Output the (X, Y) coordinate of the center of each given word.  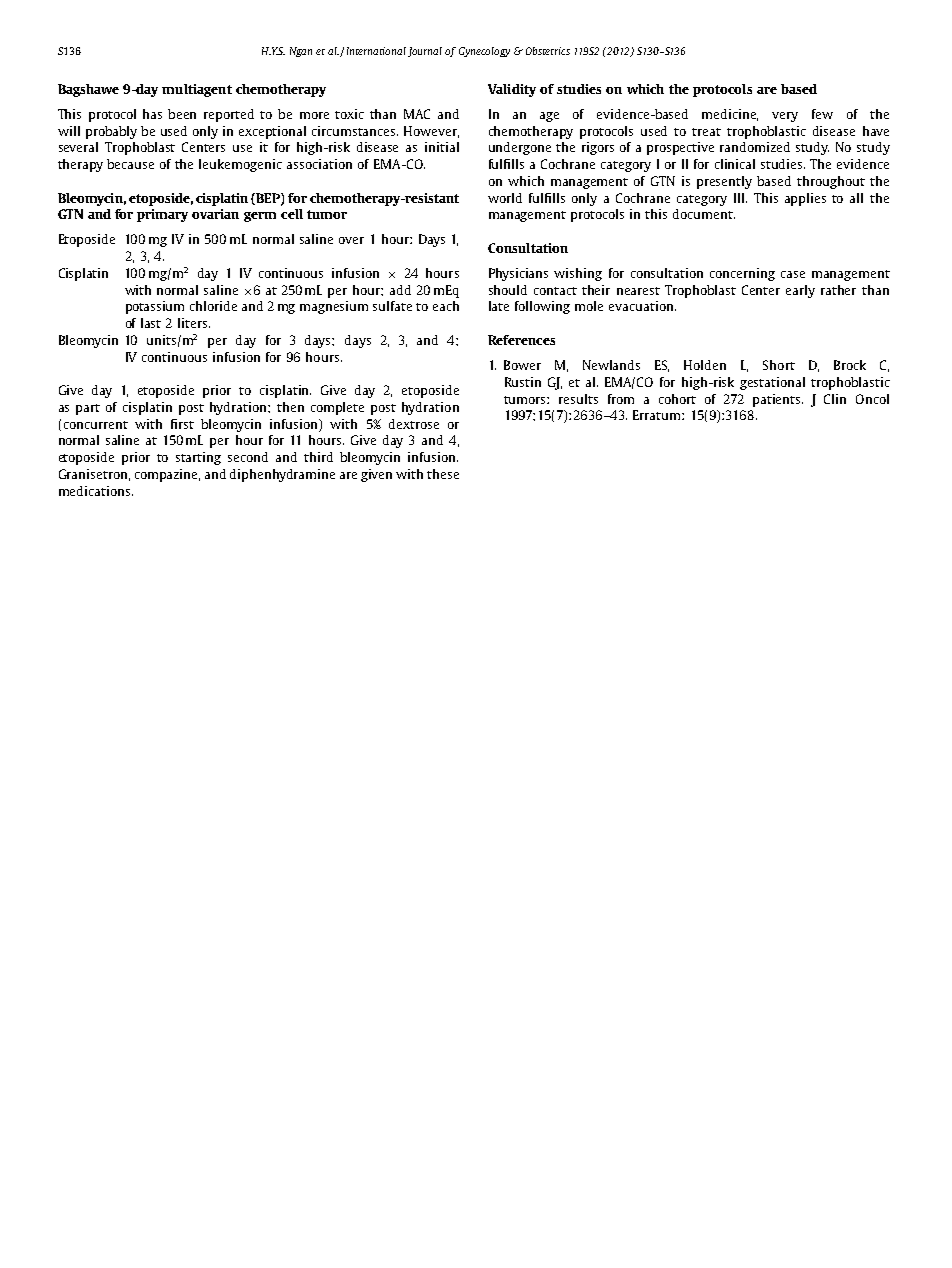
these (443, 474)
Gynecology (484, 52)
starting (198, 458)
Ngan (301, 52)
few (822, 114)
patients (778, 400)
